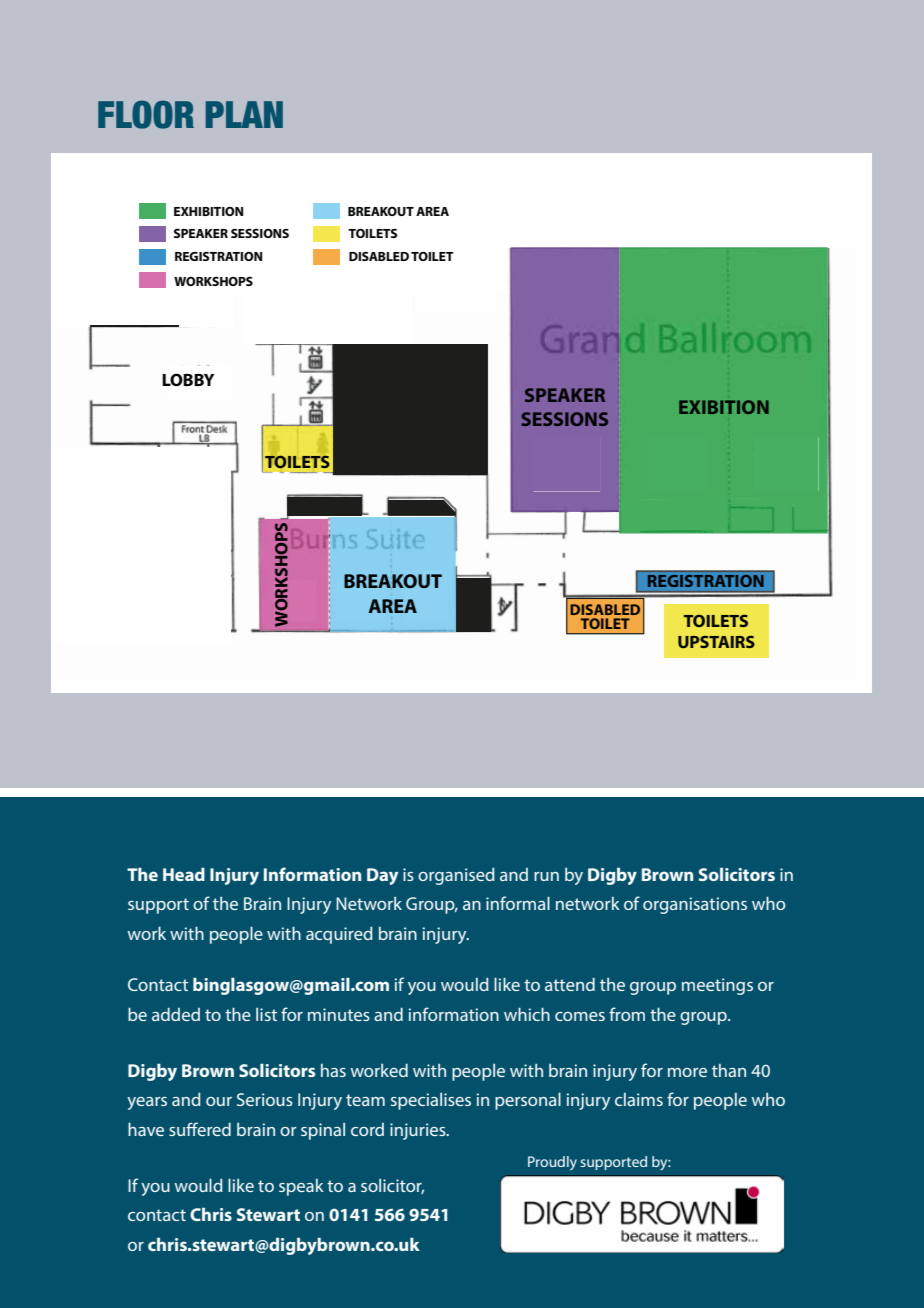 This document has width=924, height=1308. What do you see at coordinates (546, 876) in the document?
I see `run` at bounding box center [546, 876].
